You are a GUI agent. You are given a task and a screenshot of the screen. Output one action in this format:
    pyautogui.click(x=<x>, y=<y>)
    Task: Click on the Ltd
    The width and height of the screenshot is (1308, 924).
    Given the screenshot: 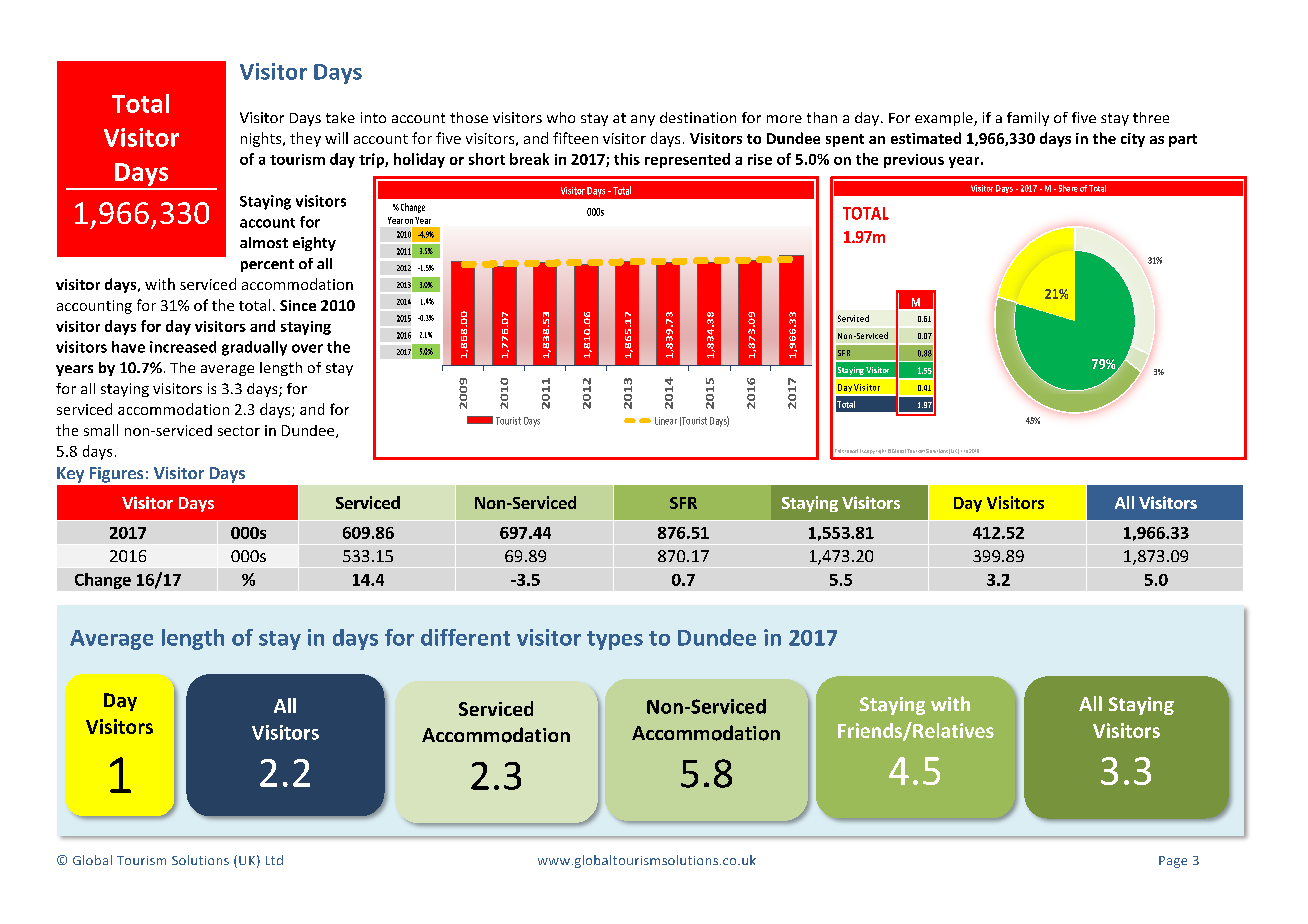 What is the action you would take?
    pyautogui.click(x=274, y=860)
